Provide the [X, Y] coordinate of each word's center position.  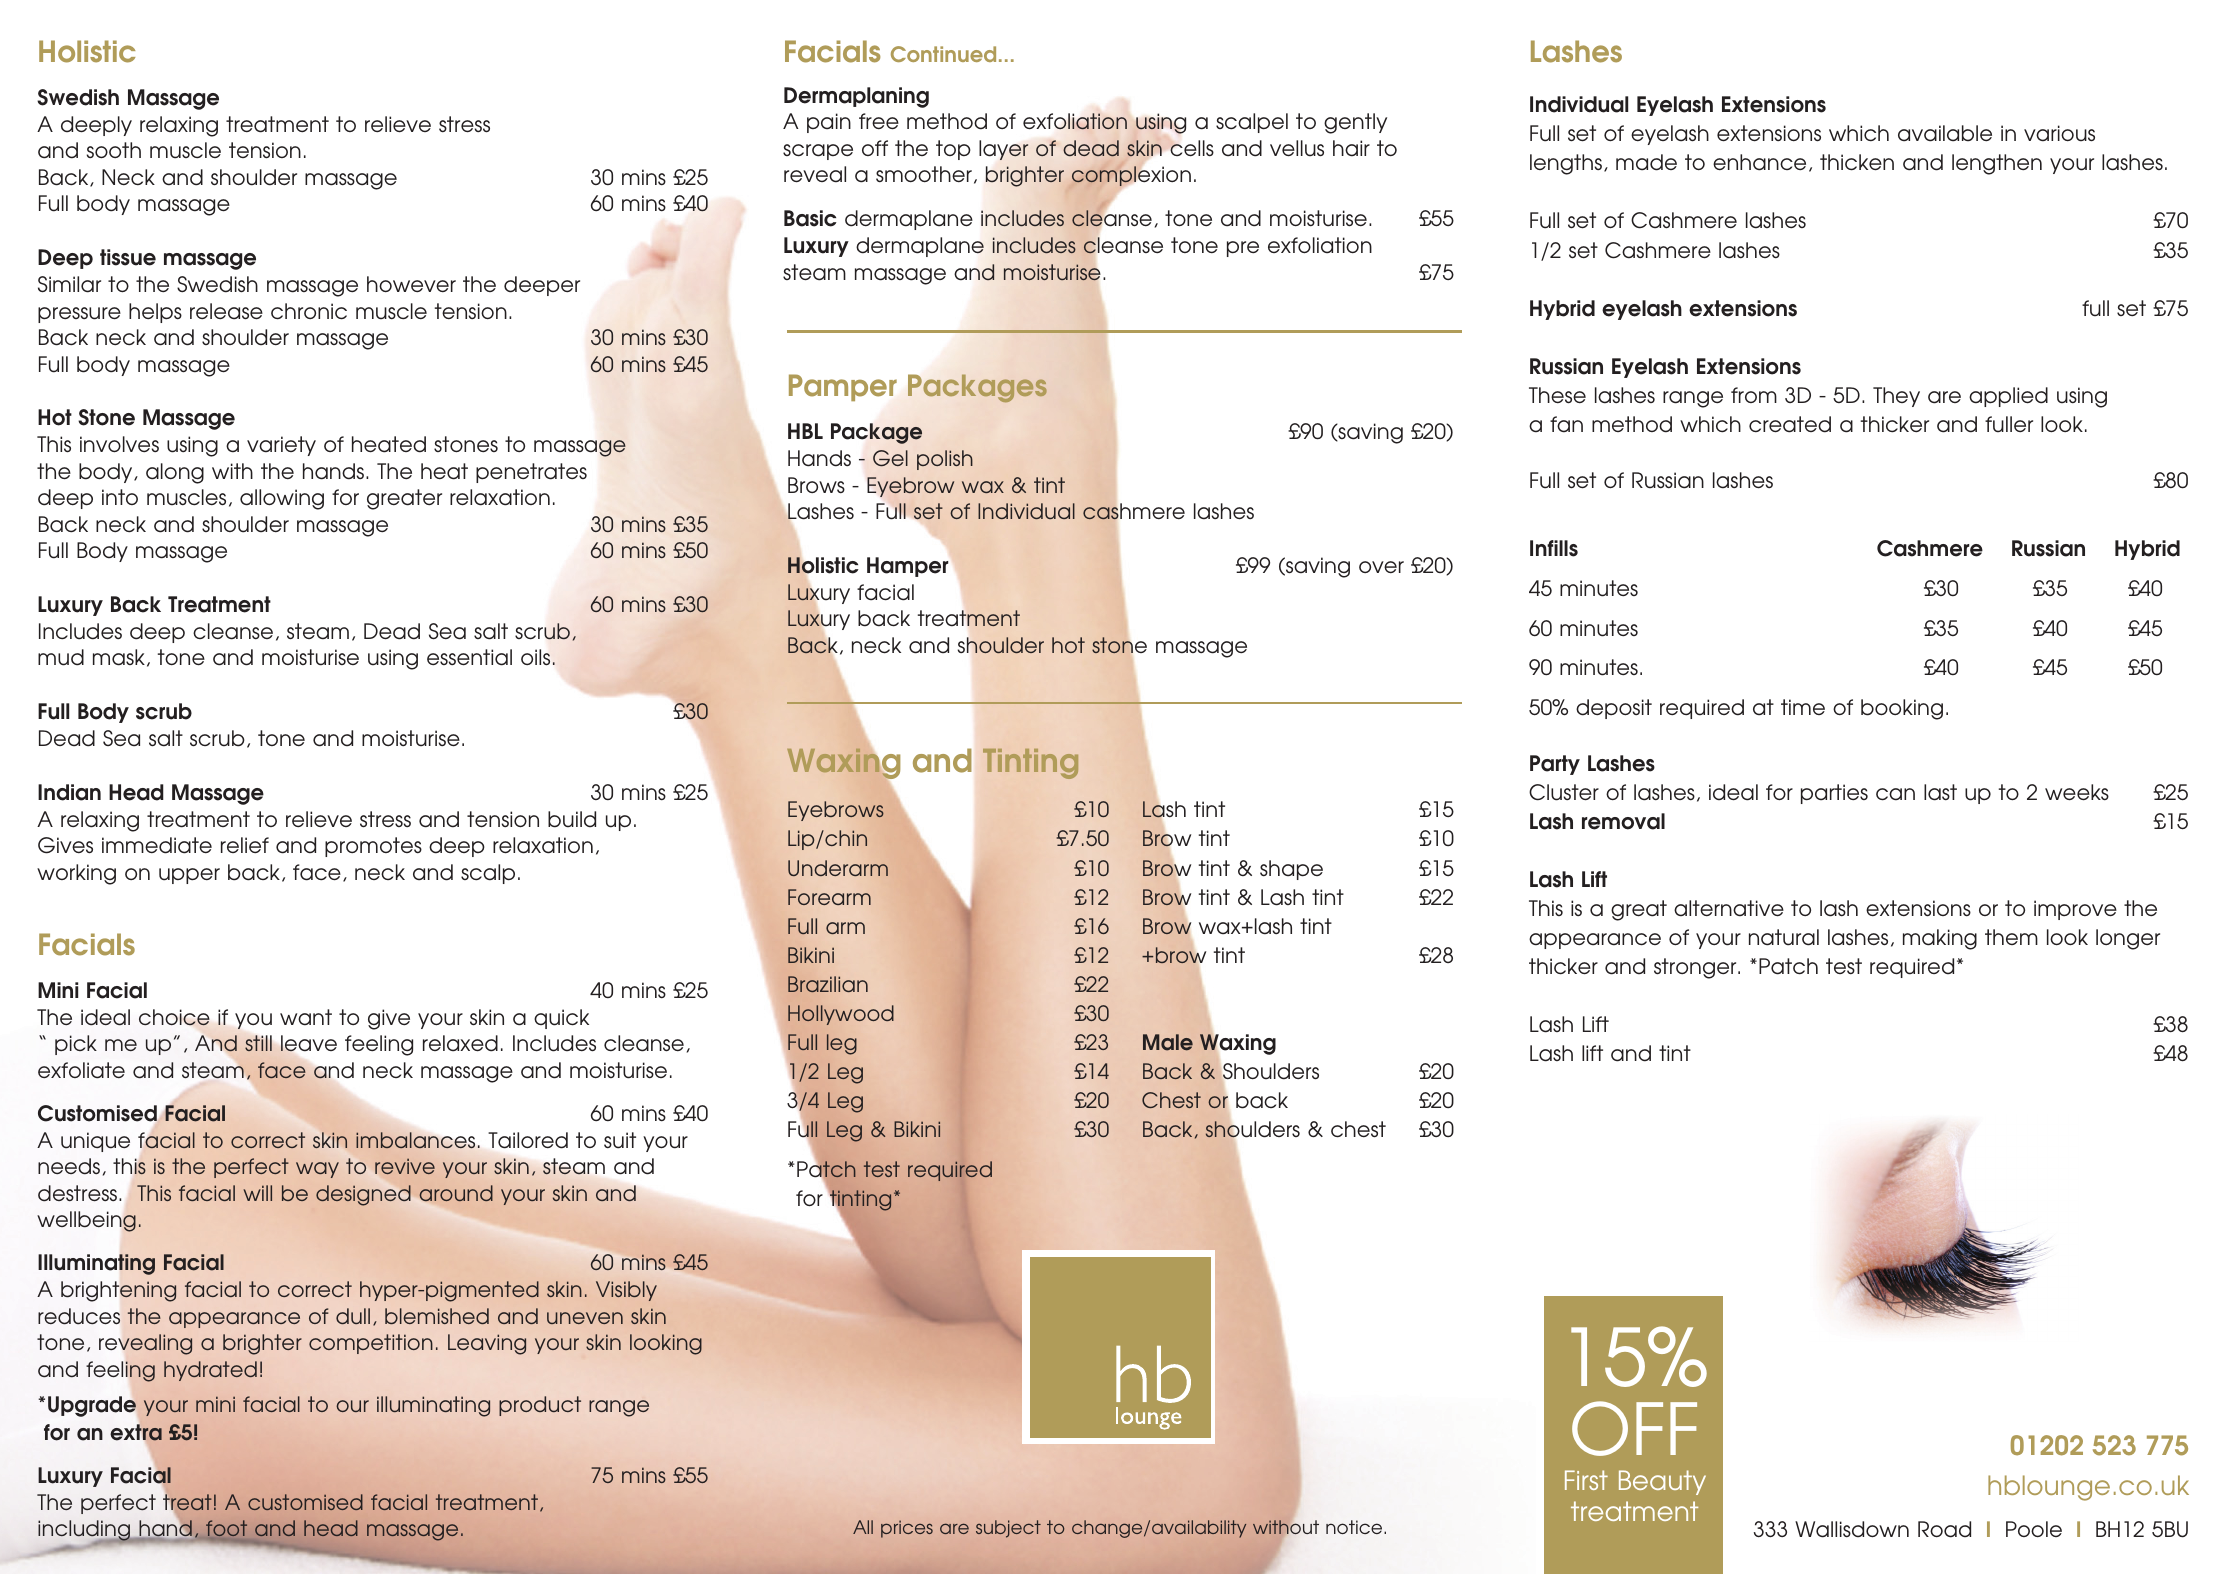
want [306, 1017]
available [1945, 133]
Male [1168, 1042]
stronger [1696, 968]
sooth [114, 150]
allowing [282, 499]
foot [226, 1528]
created [1790, 424]
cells [1191, 147]
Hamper [908, 567]
